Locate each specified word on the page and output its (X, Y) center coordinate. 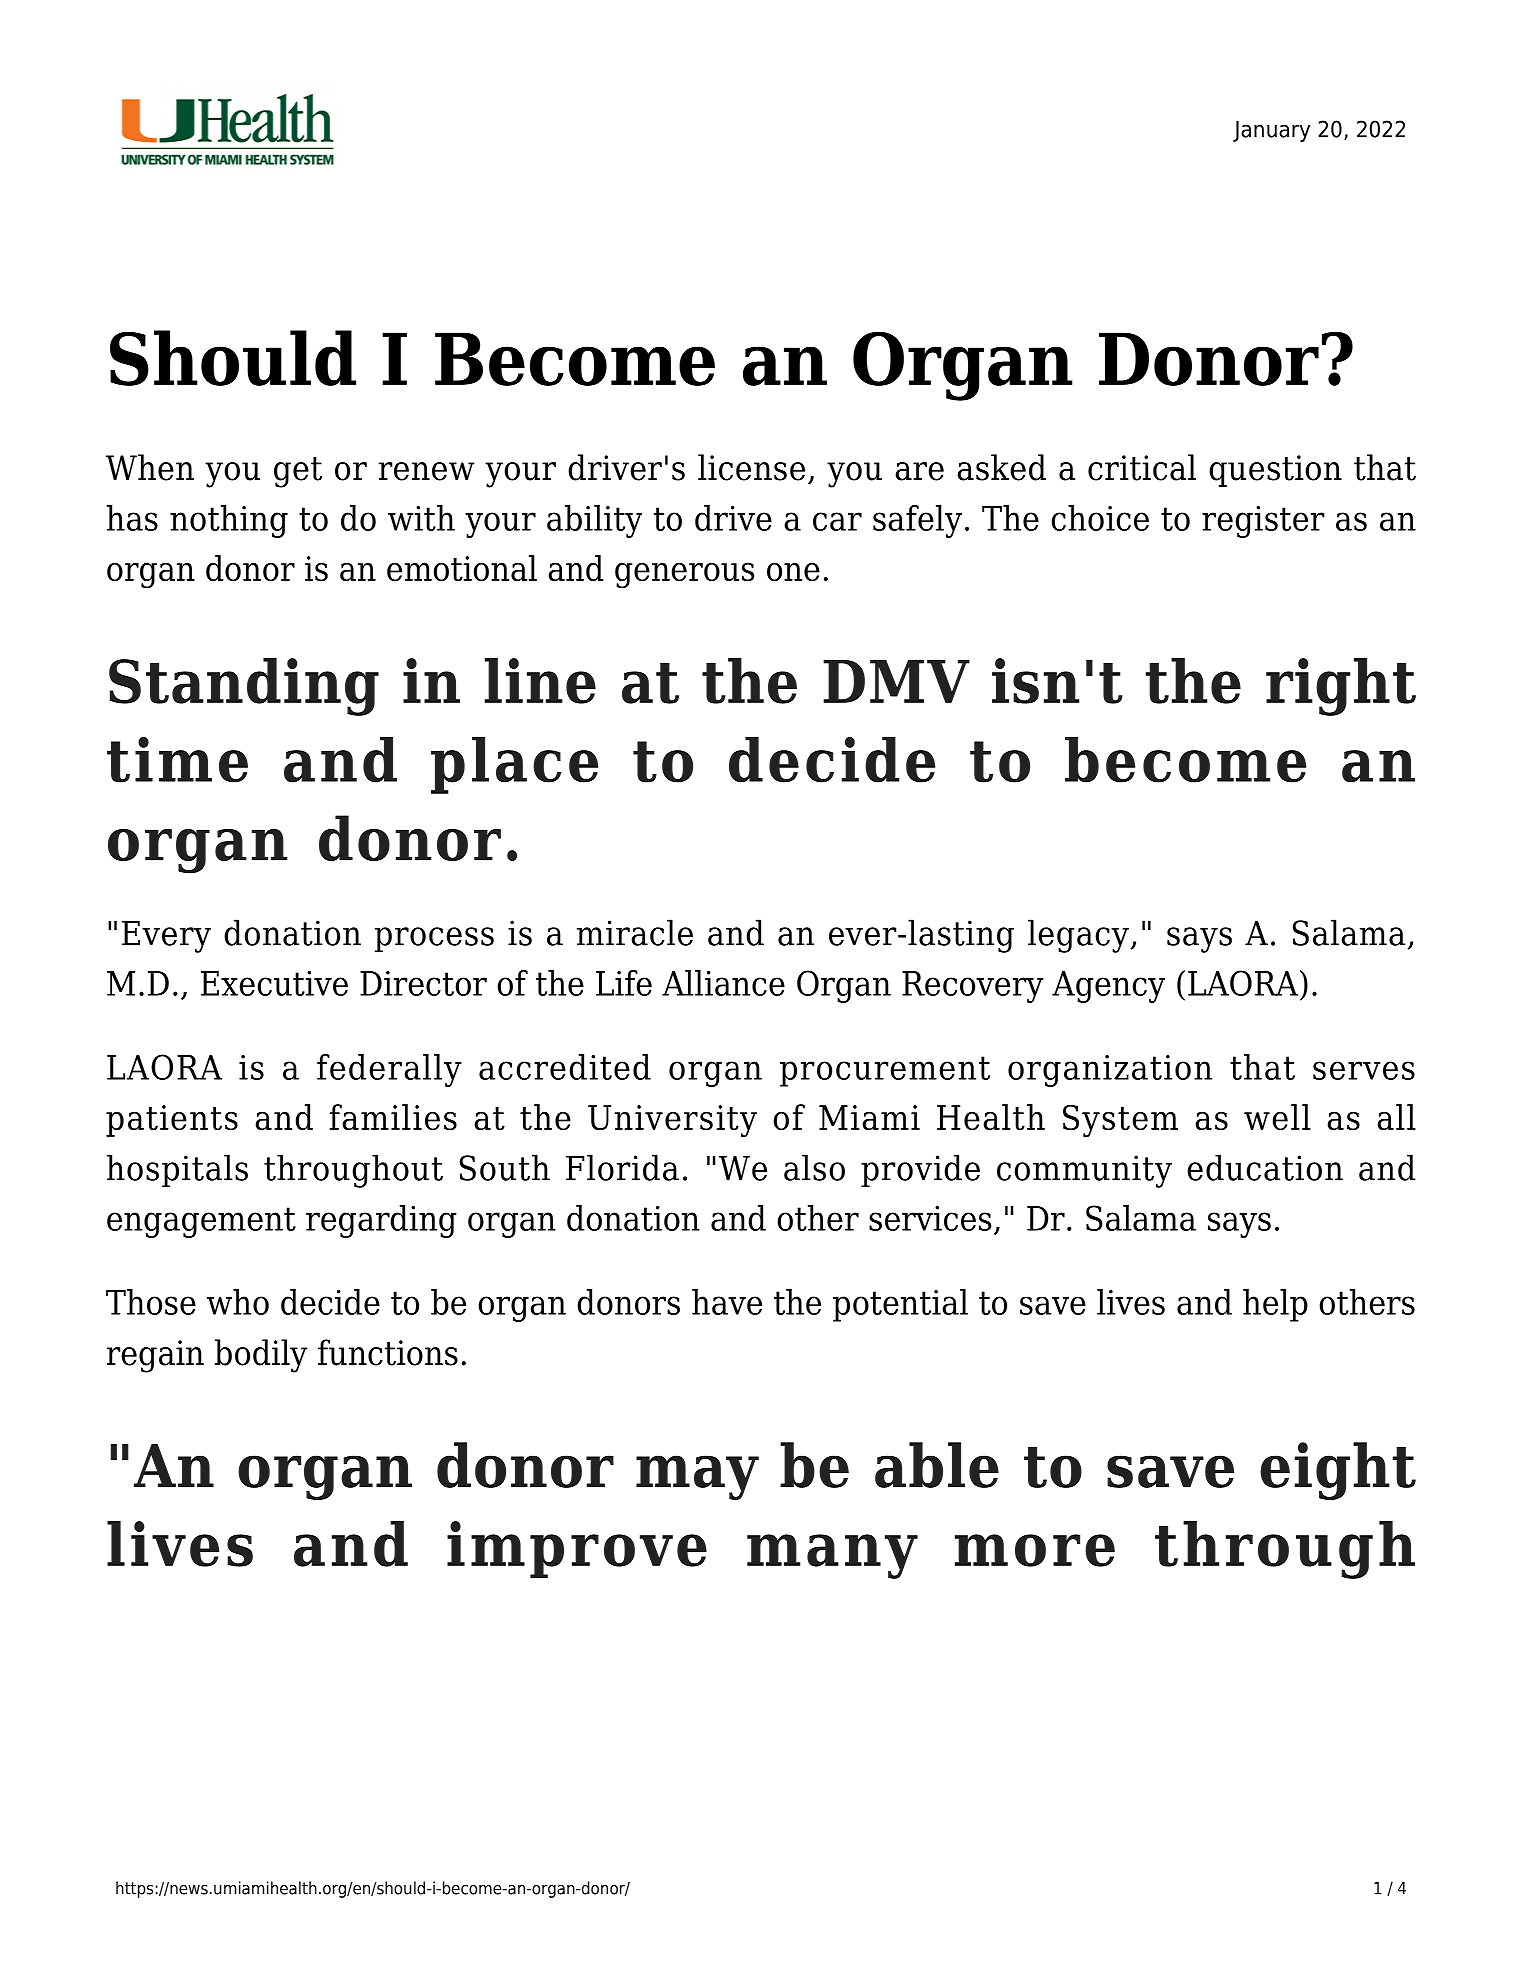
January (1271, 131)
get (298, 472)
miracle (635, 932)
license (751, 467)
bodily (261, 1356)
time (177, 760)
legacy (1078, 936)
